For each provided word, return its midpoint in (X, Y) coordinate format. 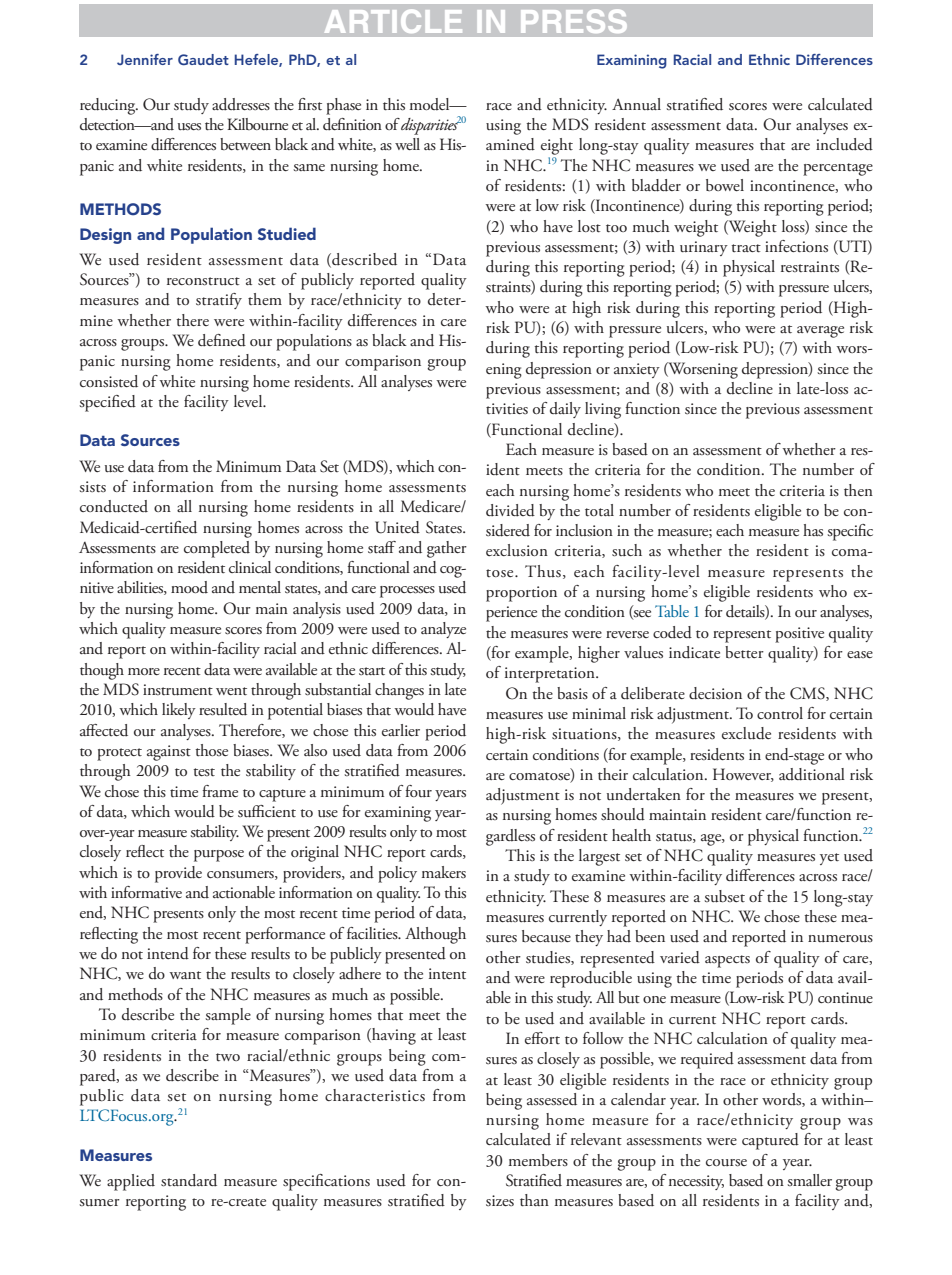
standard (189, 1180)
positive (799, 635)
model (431, 104)
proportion (521, 594)
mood (189, 587)
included (844, 144)
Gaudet (203, 59)
